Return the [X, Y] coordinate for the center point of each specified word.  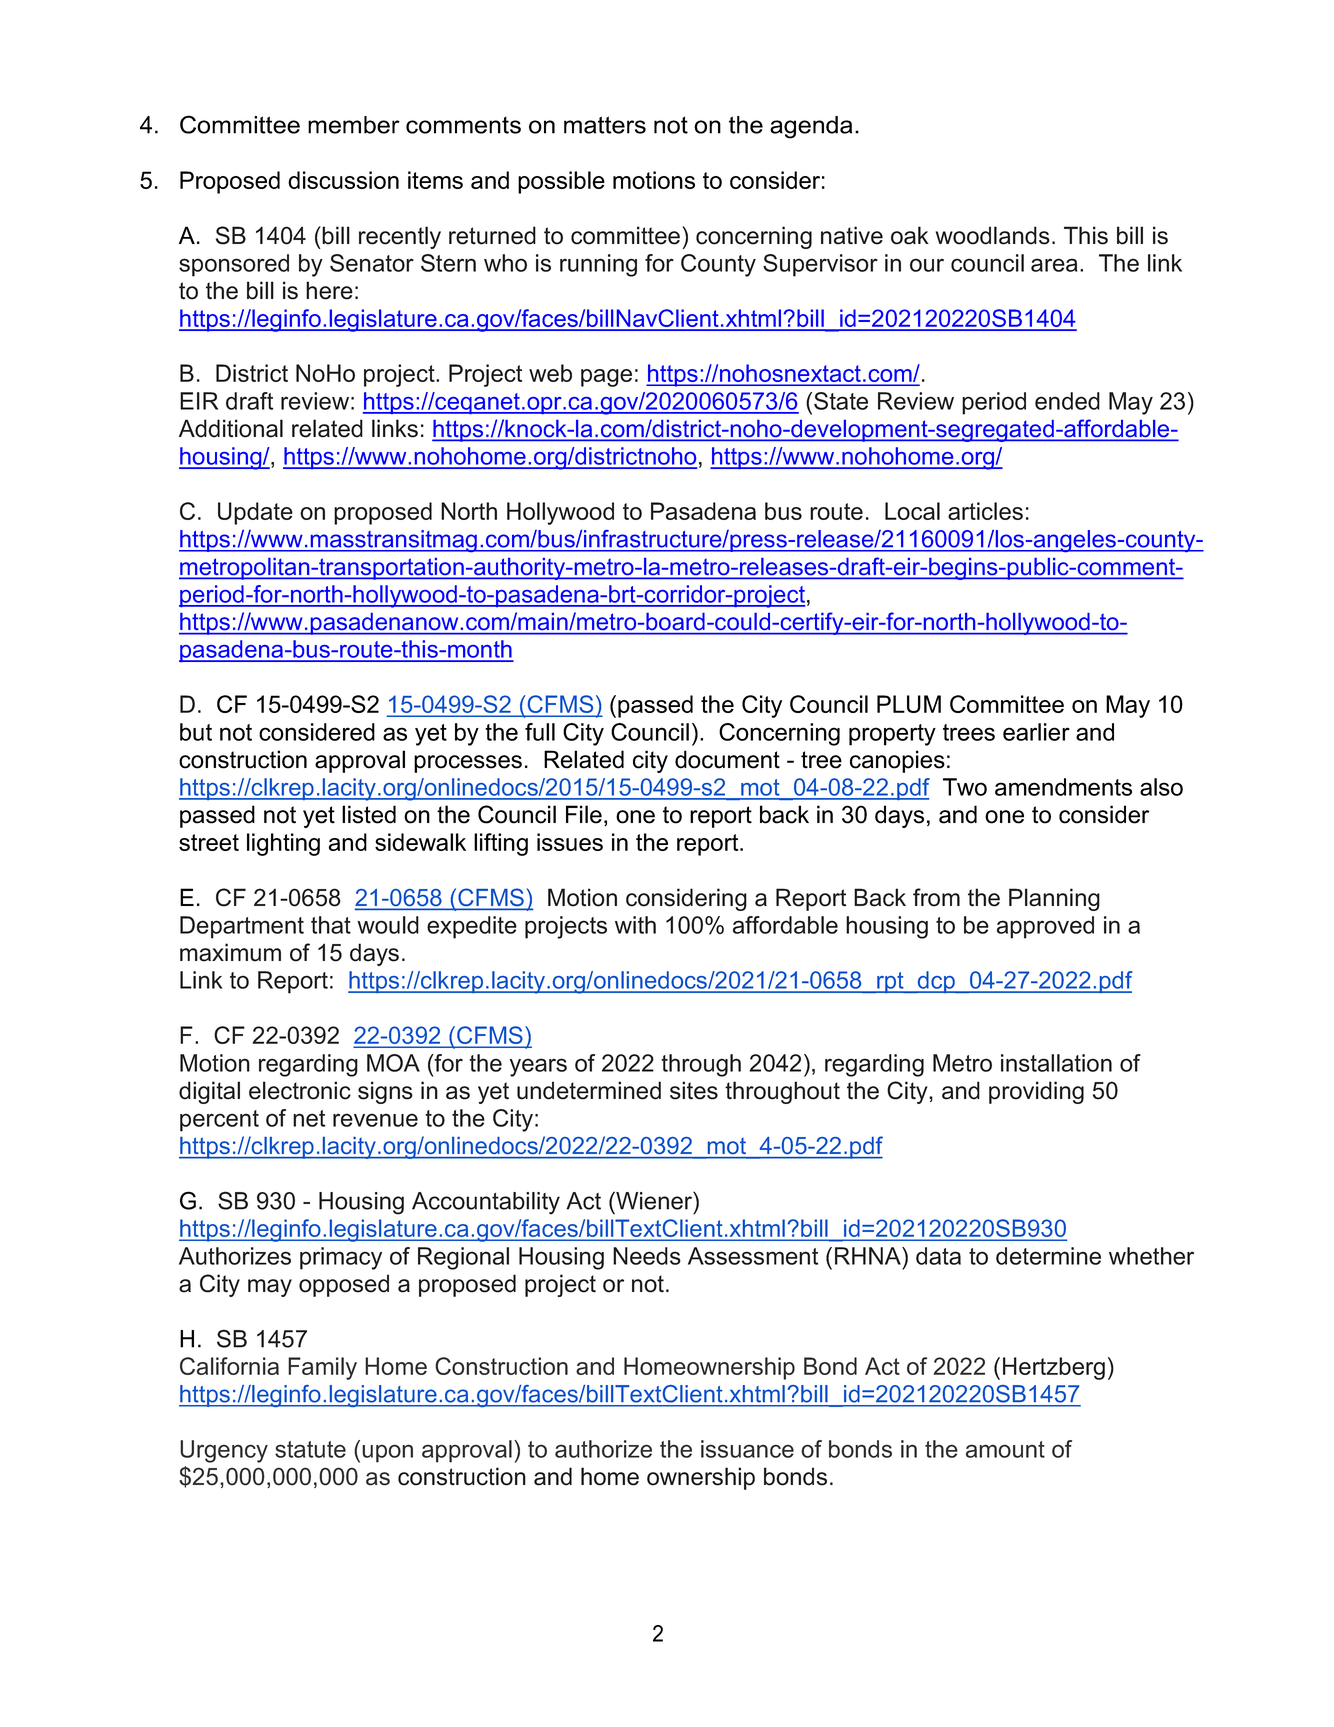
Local [912, 511]
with [635, 925]
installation [1056, 1063]
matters [605, 125]
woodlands [993, 235]
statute [310, 1449]
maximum [230, 952]
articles [985, 511]
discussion [343, 180]
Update [255, 513]
